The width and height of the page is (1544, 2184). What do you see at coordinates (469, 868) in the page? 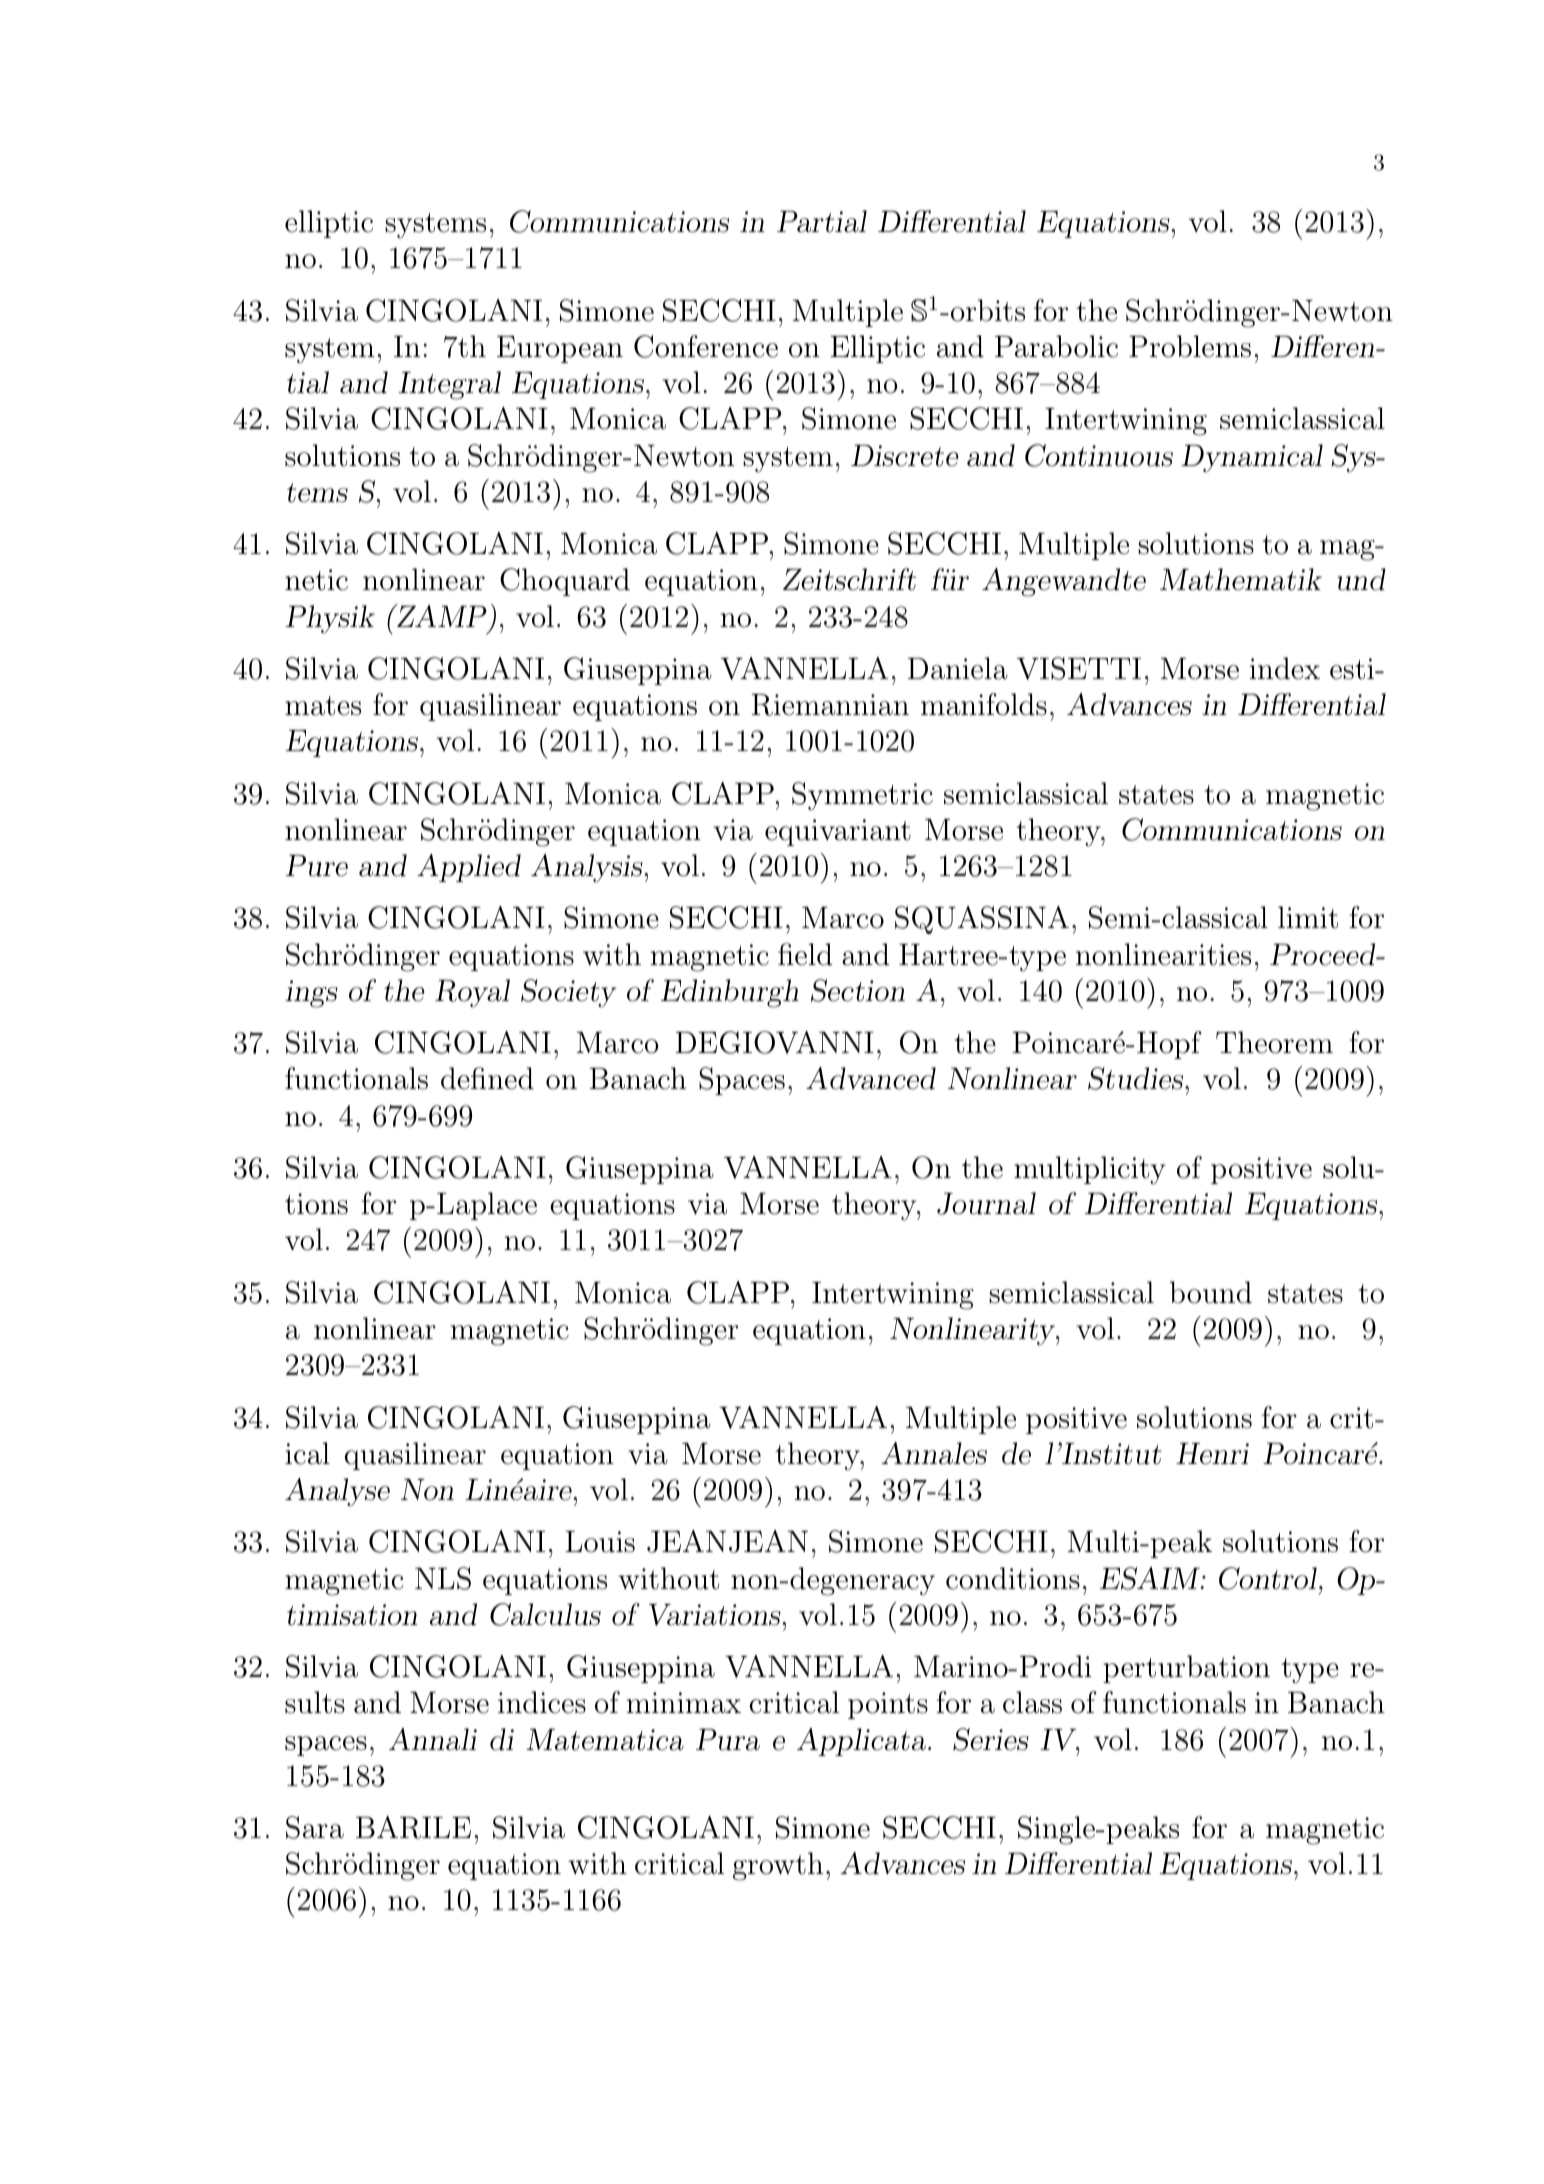
I see `Applied` at bounding box center [469, 868].
